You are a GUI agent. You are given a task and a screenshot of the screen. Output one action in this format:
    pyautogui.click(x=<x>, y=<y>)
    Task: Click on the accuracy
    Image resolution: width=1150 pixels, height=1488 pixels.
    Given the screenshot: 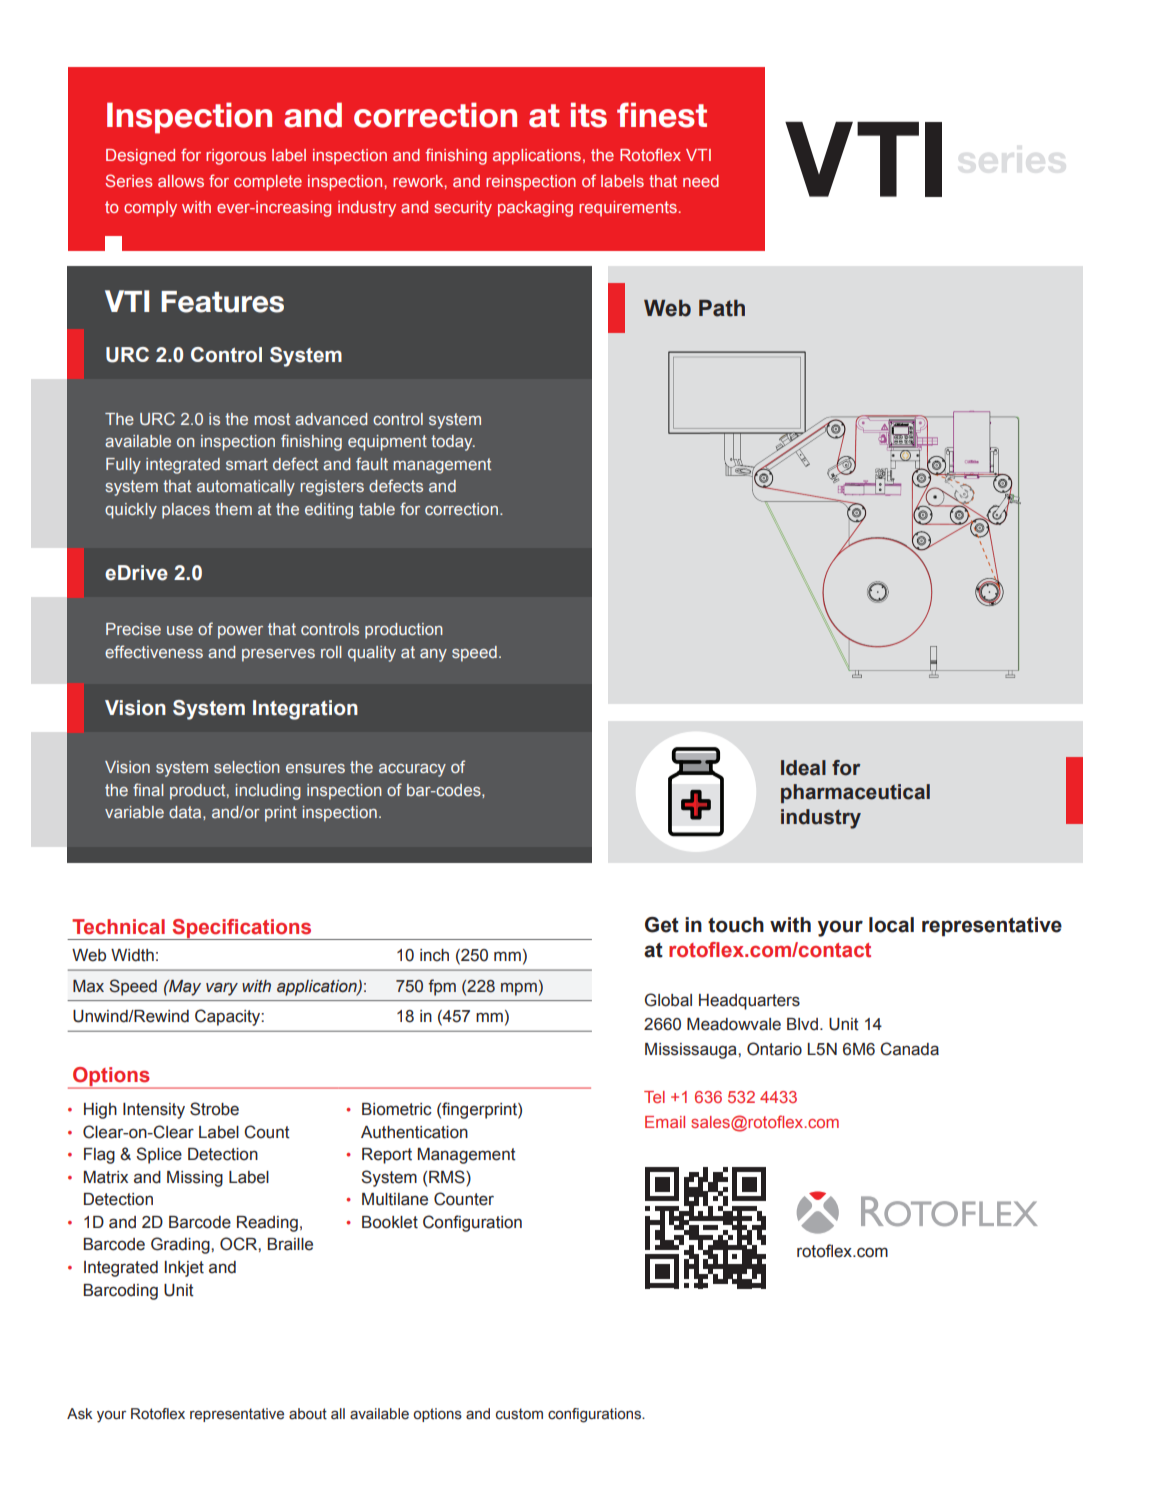 What is the action you would take?
    pyautogui.click(x=412, y=770)
